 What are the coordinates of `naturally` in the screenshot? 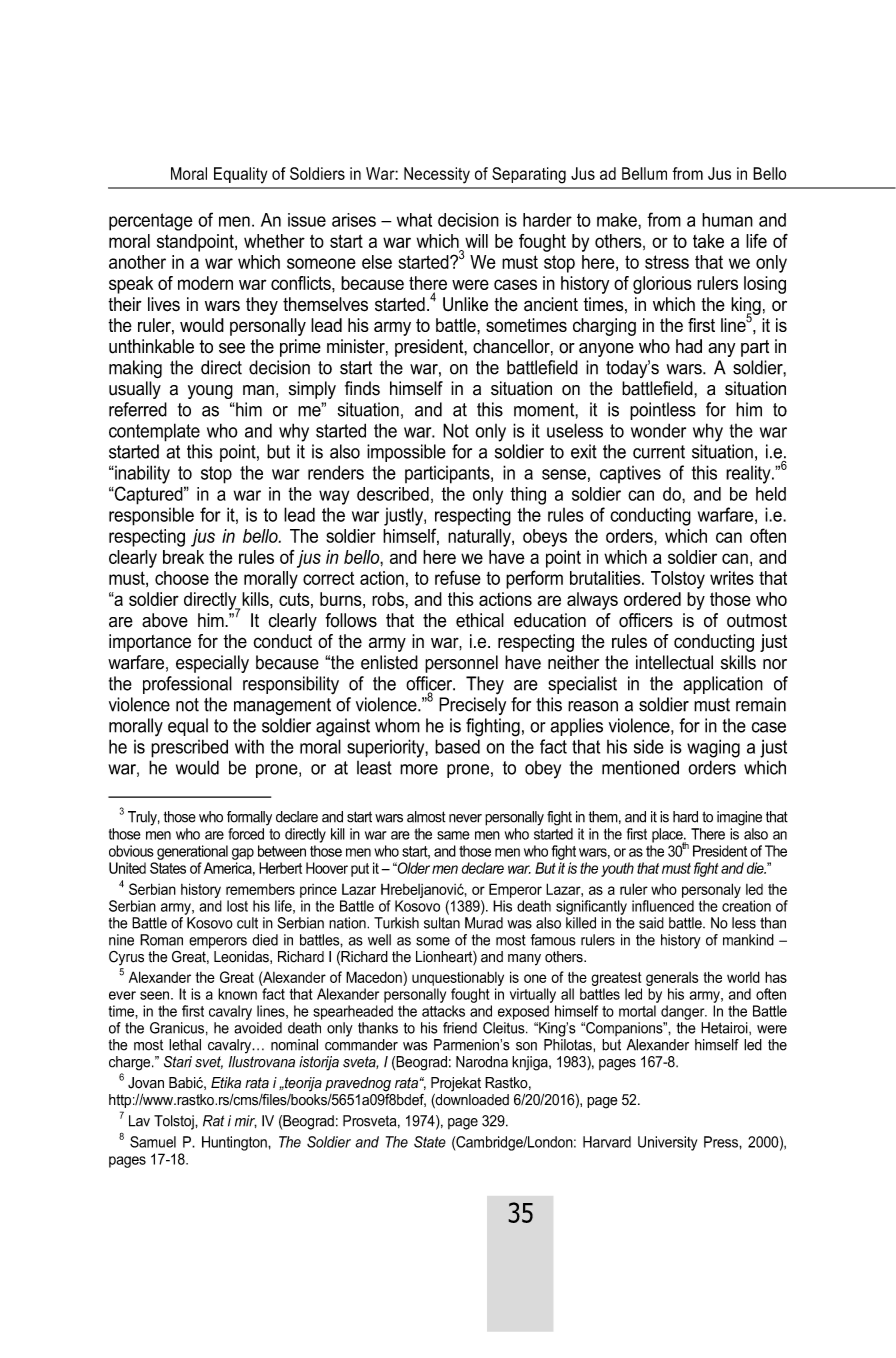 It's located at (480, 538).
